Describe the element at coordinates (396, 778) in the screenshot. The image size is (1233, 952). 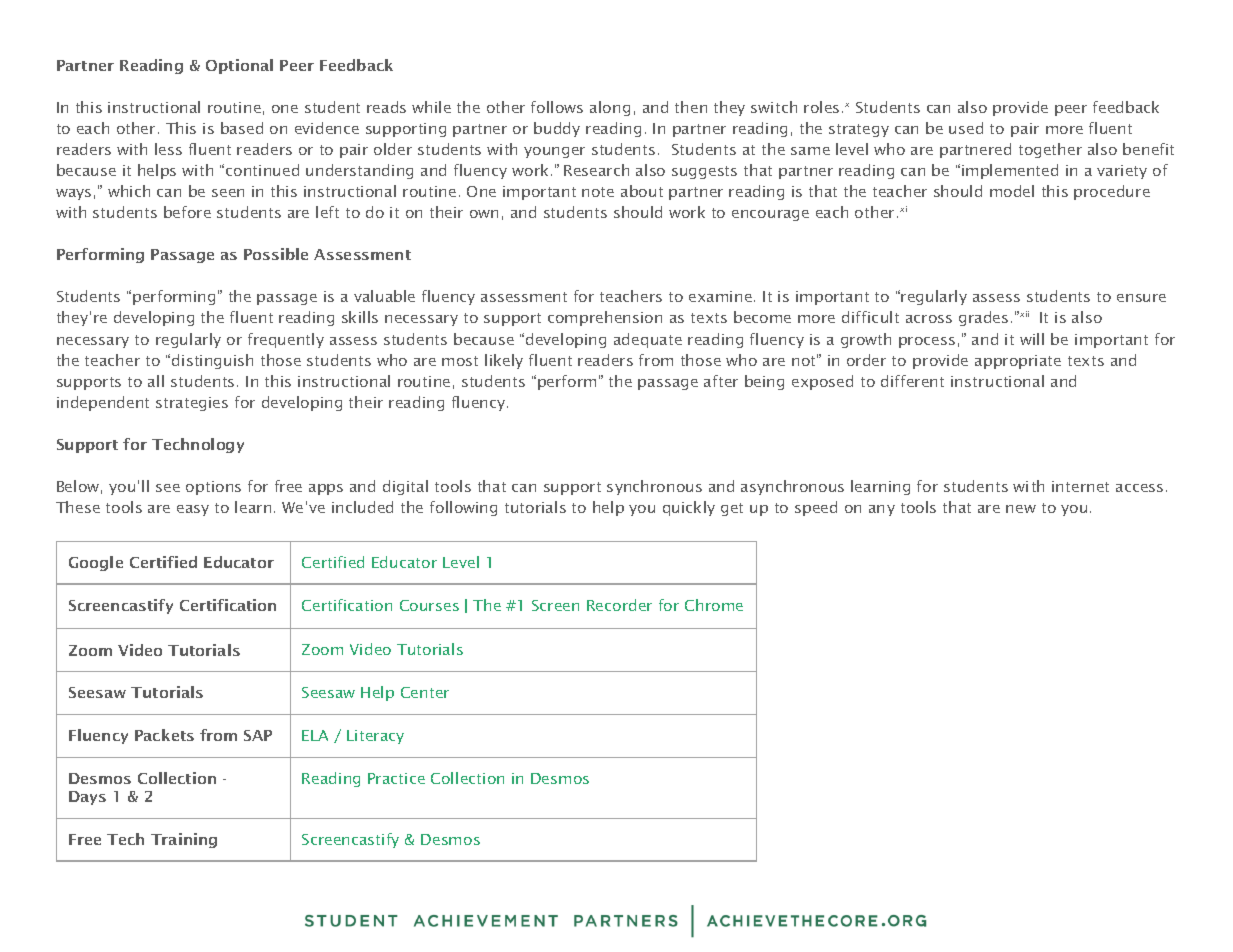
I see `Practice` at that location.
